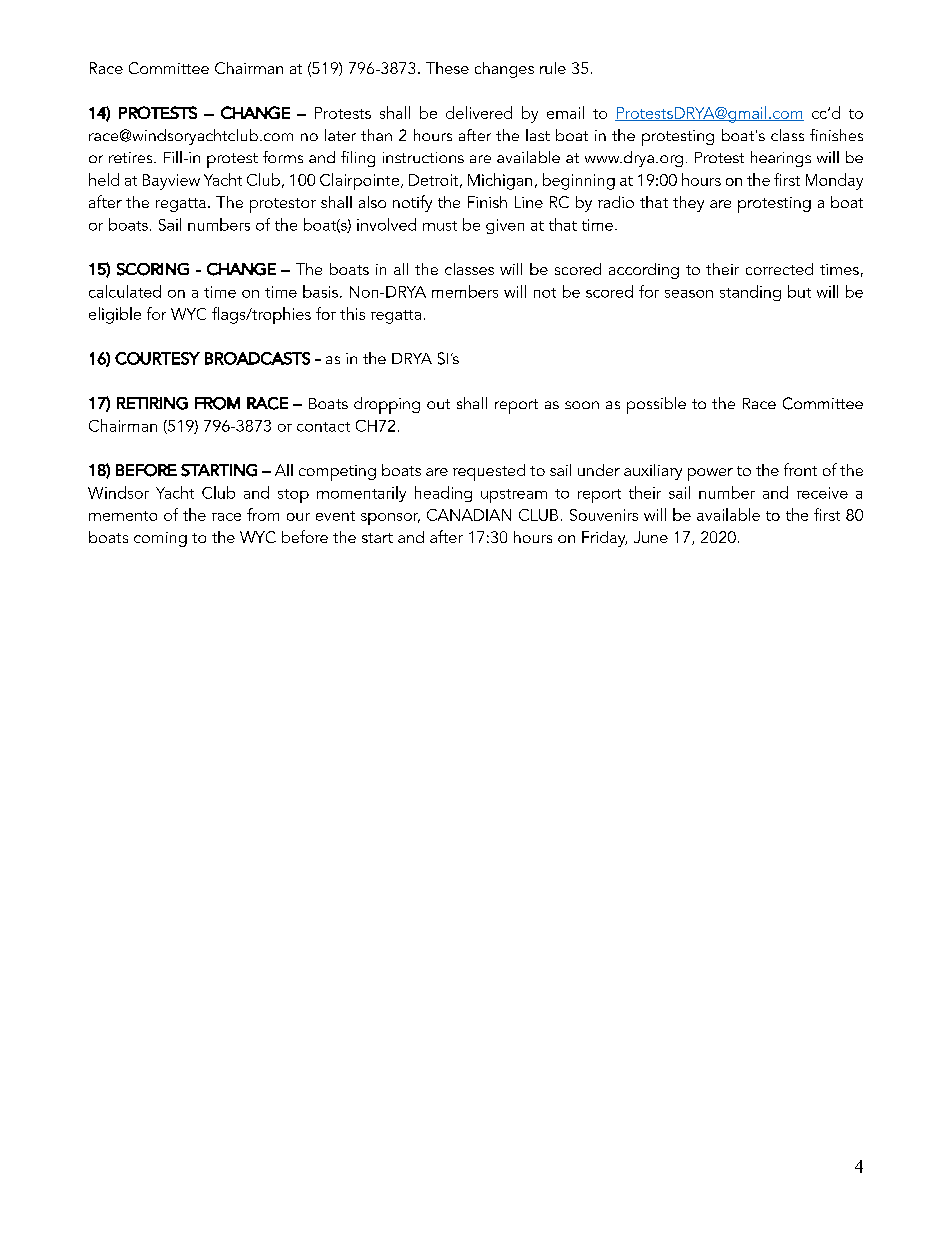 The width and height of the screenshot is (952, 1233). What do you see at coordinates (800, 469) in the screenshot?
I see `front` at bounding box center [800, 469].
